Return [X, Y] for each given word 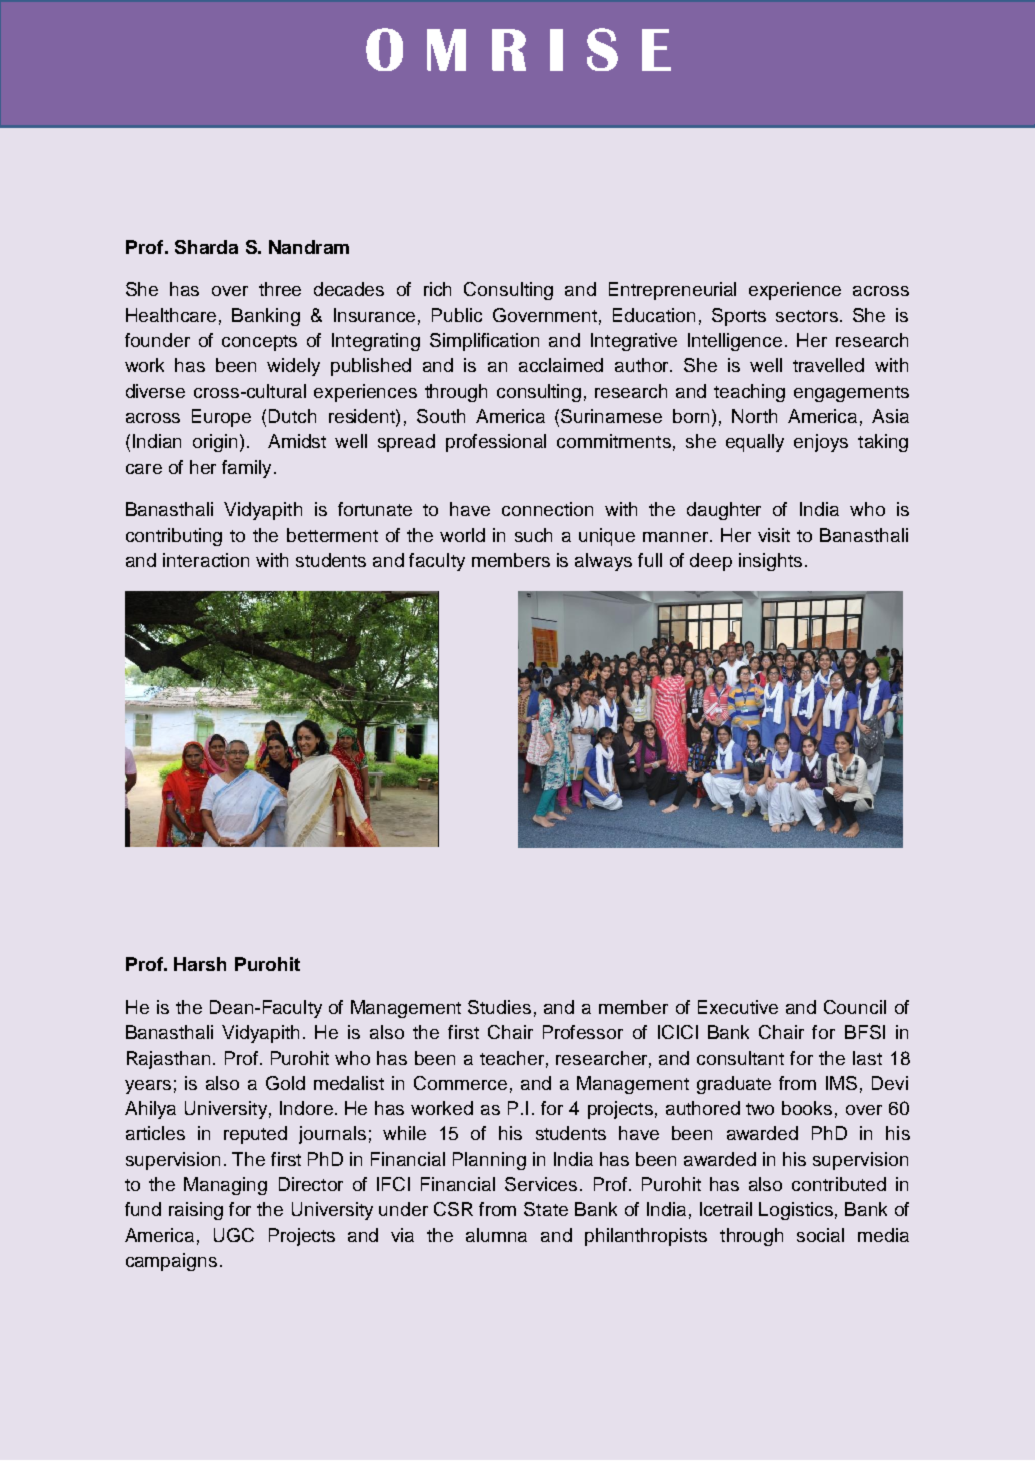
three [280, 289]
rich [437, 289]
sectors [807, 316]
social [820, 1235]
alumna [496, 1235]
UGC [234, 1235]
